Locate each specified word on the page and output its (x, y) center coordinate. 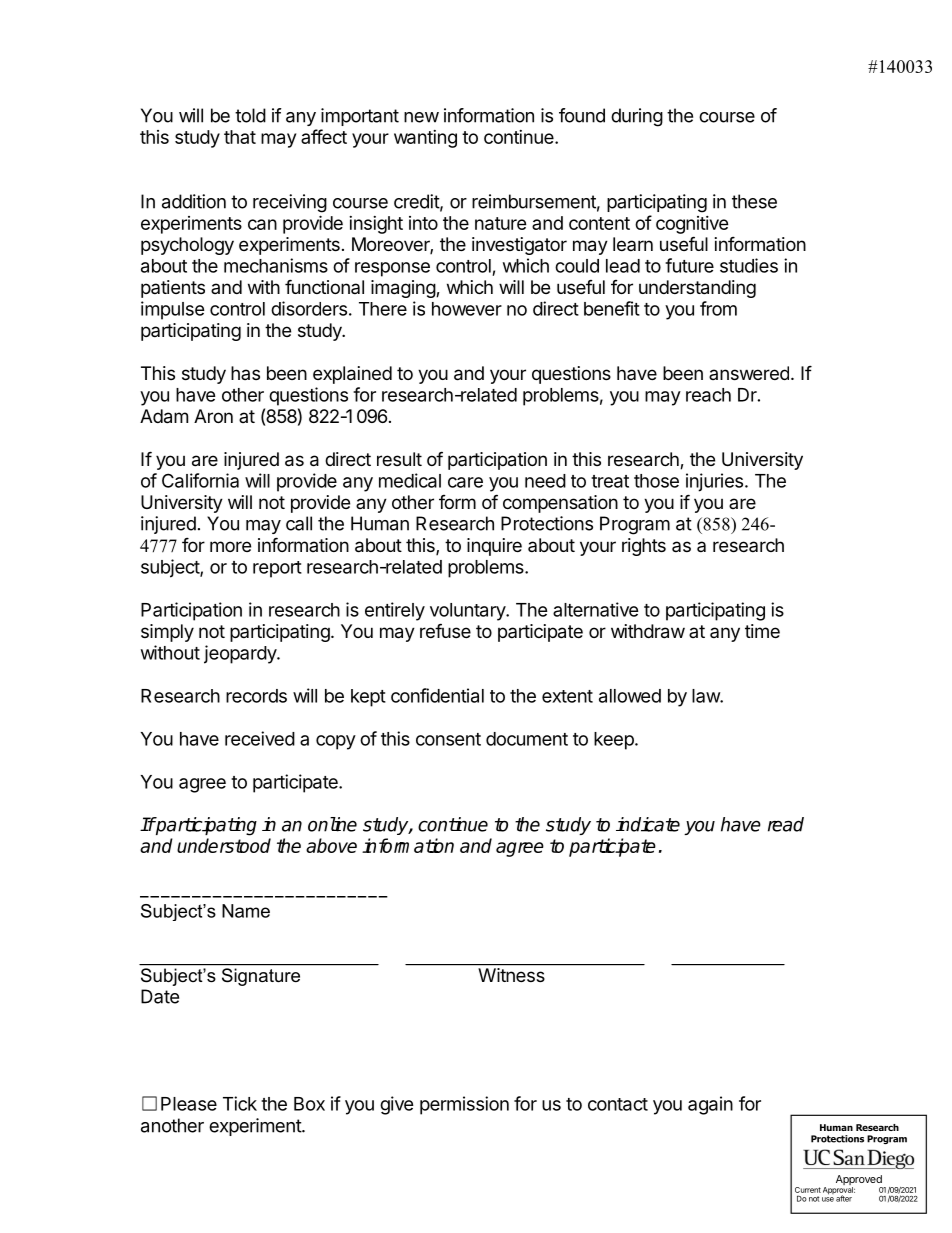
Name (246, 911)
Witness (512, 975)
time (762, 631)
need (545, 481)
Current (808, 1190)
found (582, 115)
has (245, 373)
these (754, 201)
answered (749, 373)
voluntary (468, 612)
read (786, 824)
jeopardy (241, 654)
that (240, 137)
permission (464, 1105)
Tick (240, 1103)
